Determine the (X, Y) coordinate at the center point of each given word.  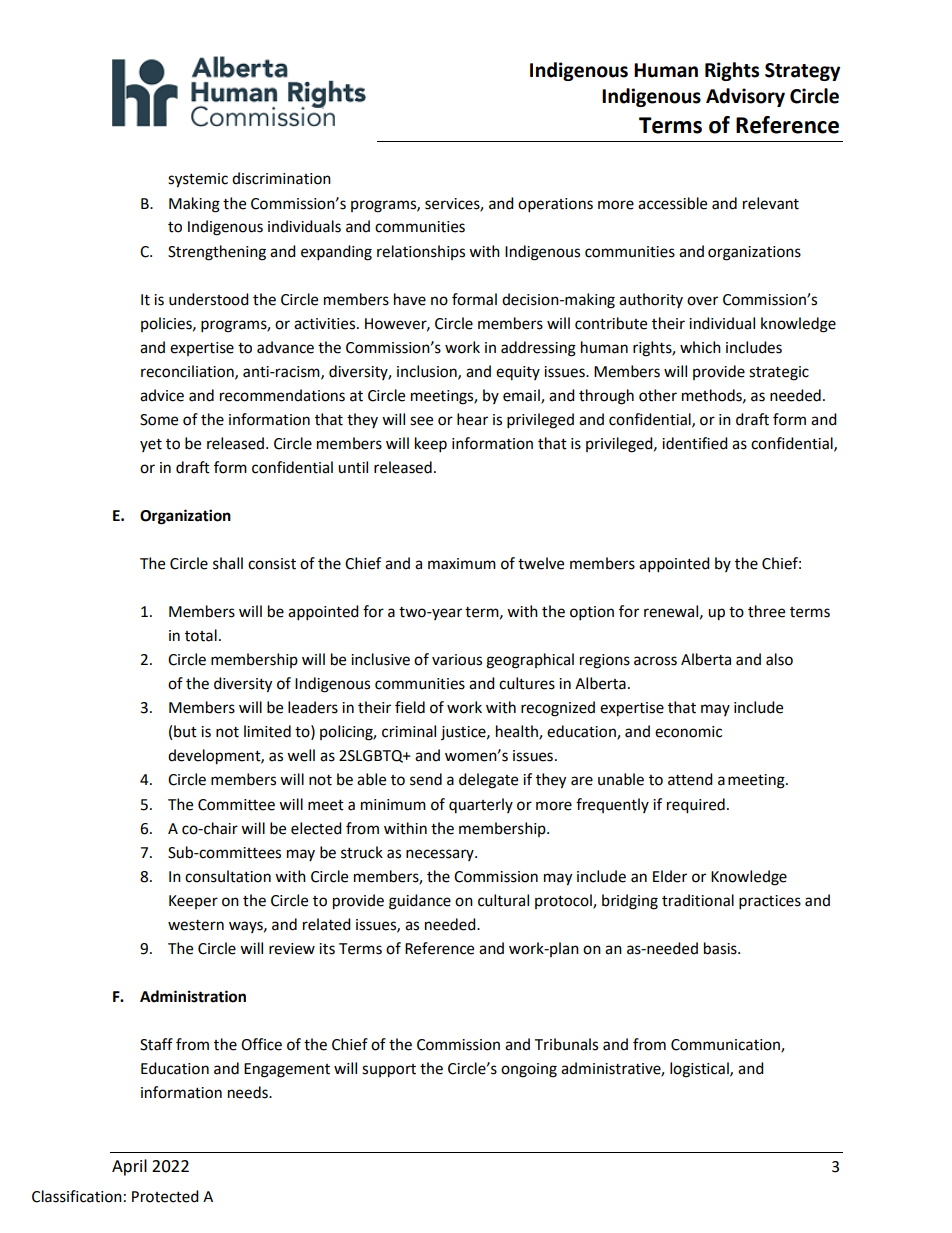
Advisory (745, 97)
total (201, 635)
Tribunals (566, 1044)
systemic (198, 180)
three (766, 611)
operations (555, 205)
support (389, 1071)
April (129, 1167)
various (457, 660)
